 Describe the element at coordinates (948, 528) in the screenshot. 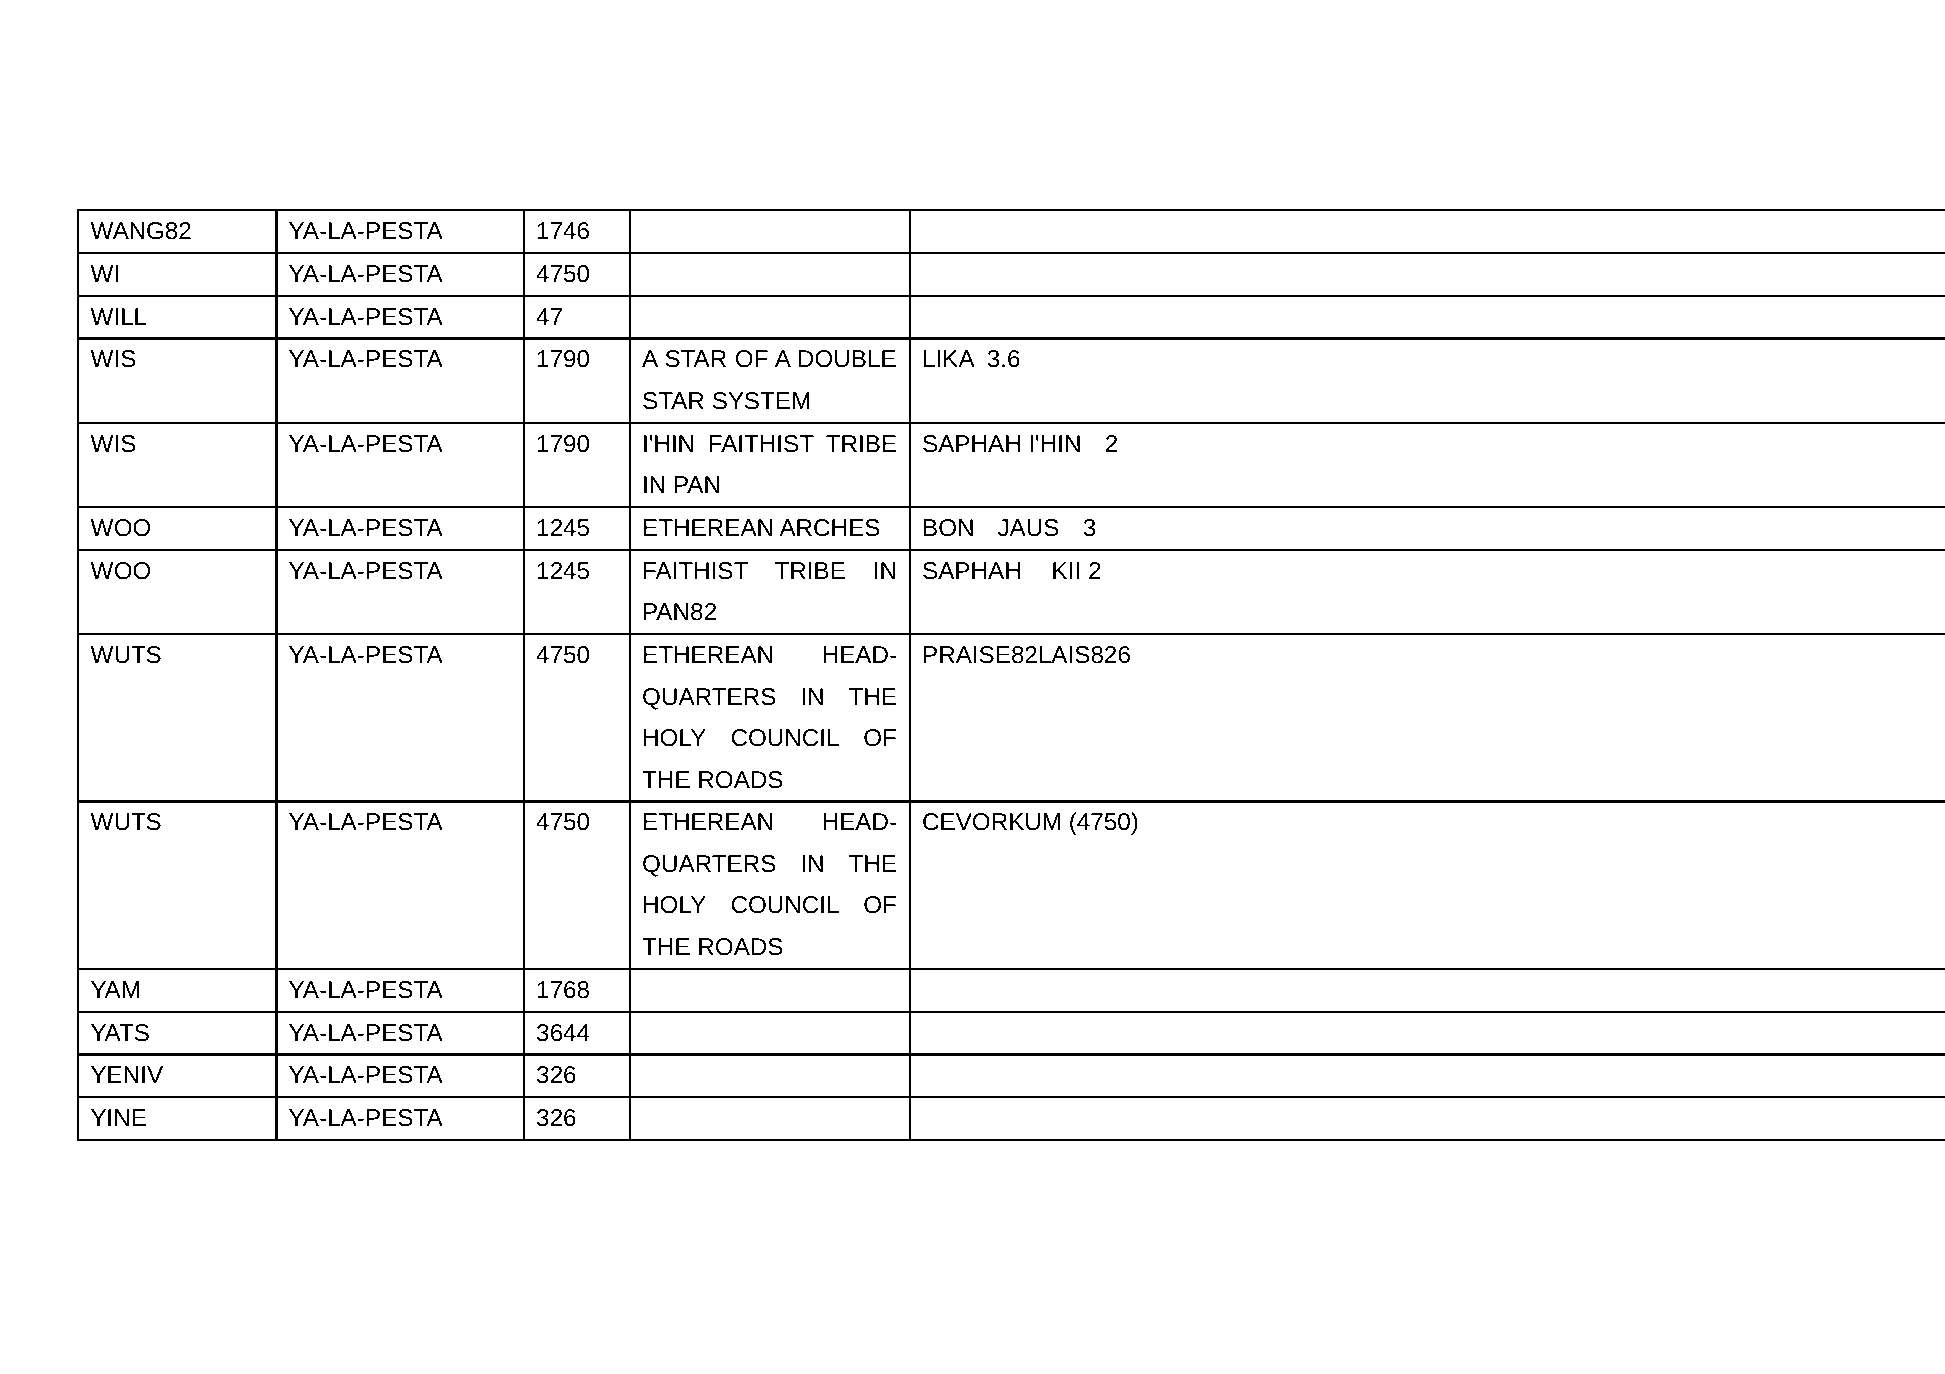

I see `BON` at that location.
